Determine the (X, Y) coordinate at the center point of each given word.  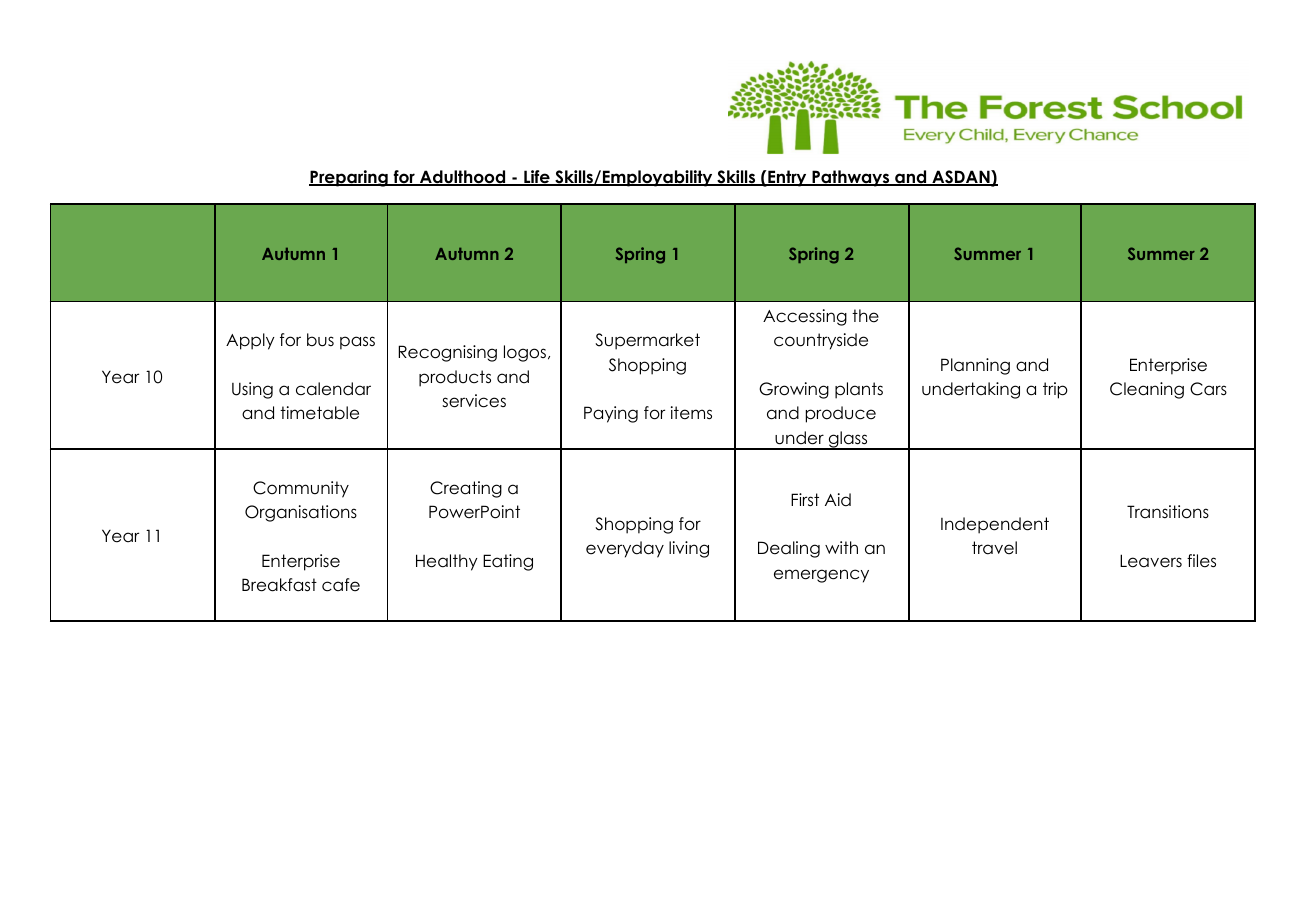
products (455, 378)
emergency (821, 576)
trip (1055, 390)
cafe (341, 585)
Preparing (349, 178)
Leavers (1151, 561)
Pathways (851, 178)
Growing (794, 390)
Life (537, 178)
